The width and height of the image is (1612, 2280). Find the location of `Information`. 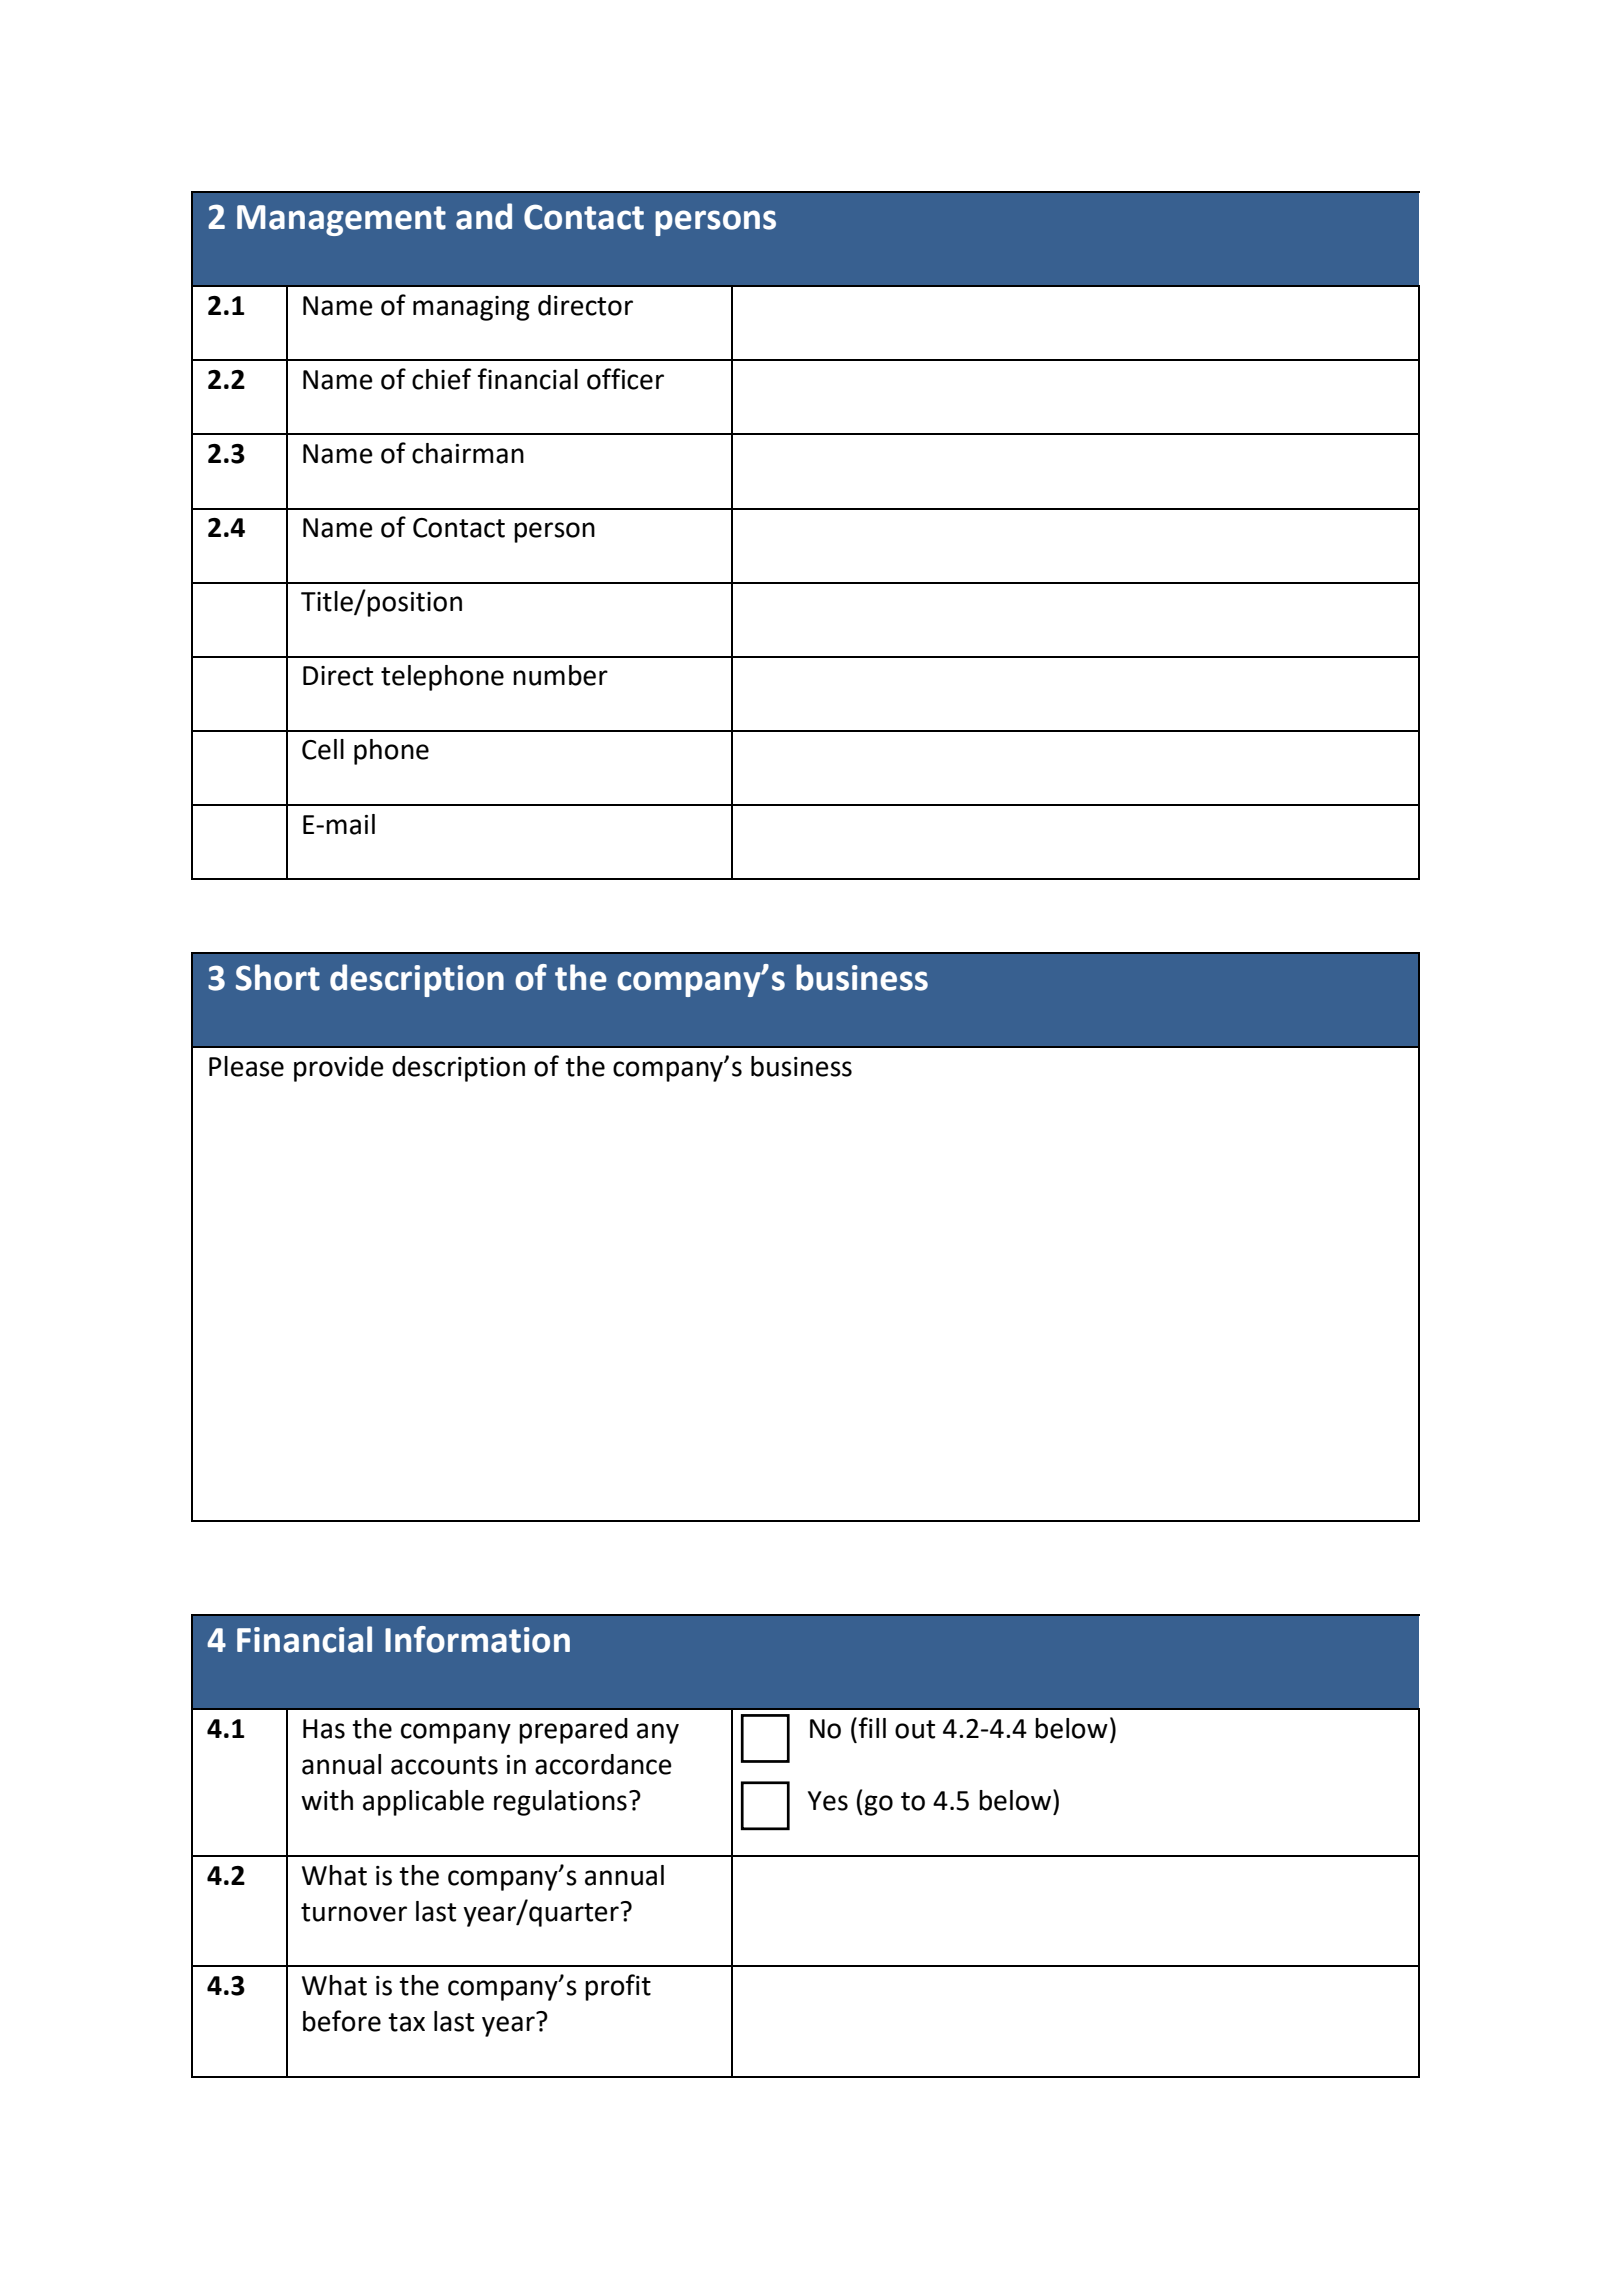

Information is located at coordinates (477, 1639).
